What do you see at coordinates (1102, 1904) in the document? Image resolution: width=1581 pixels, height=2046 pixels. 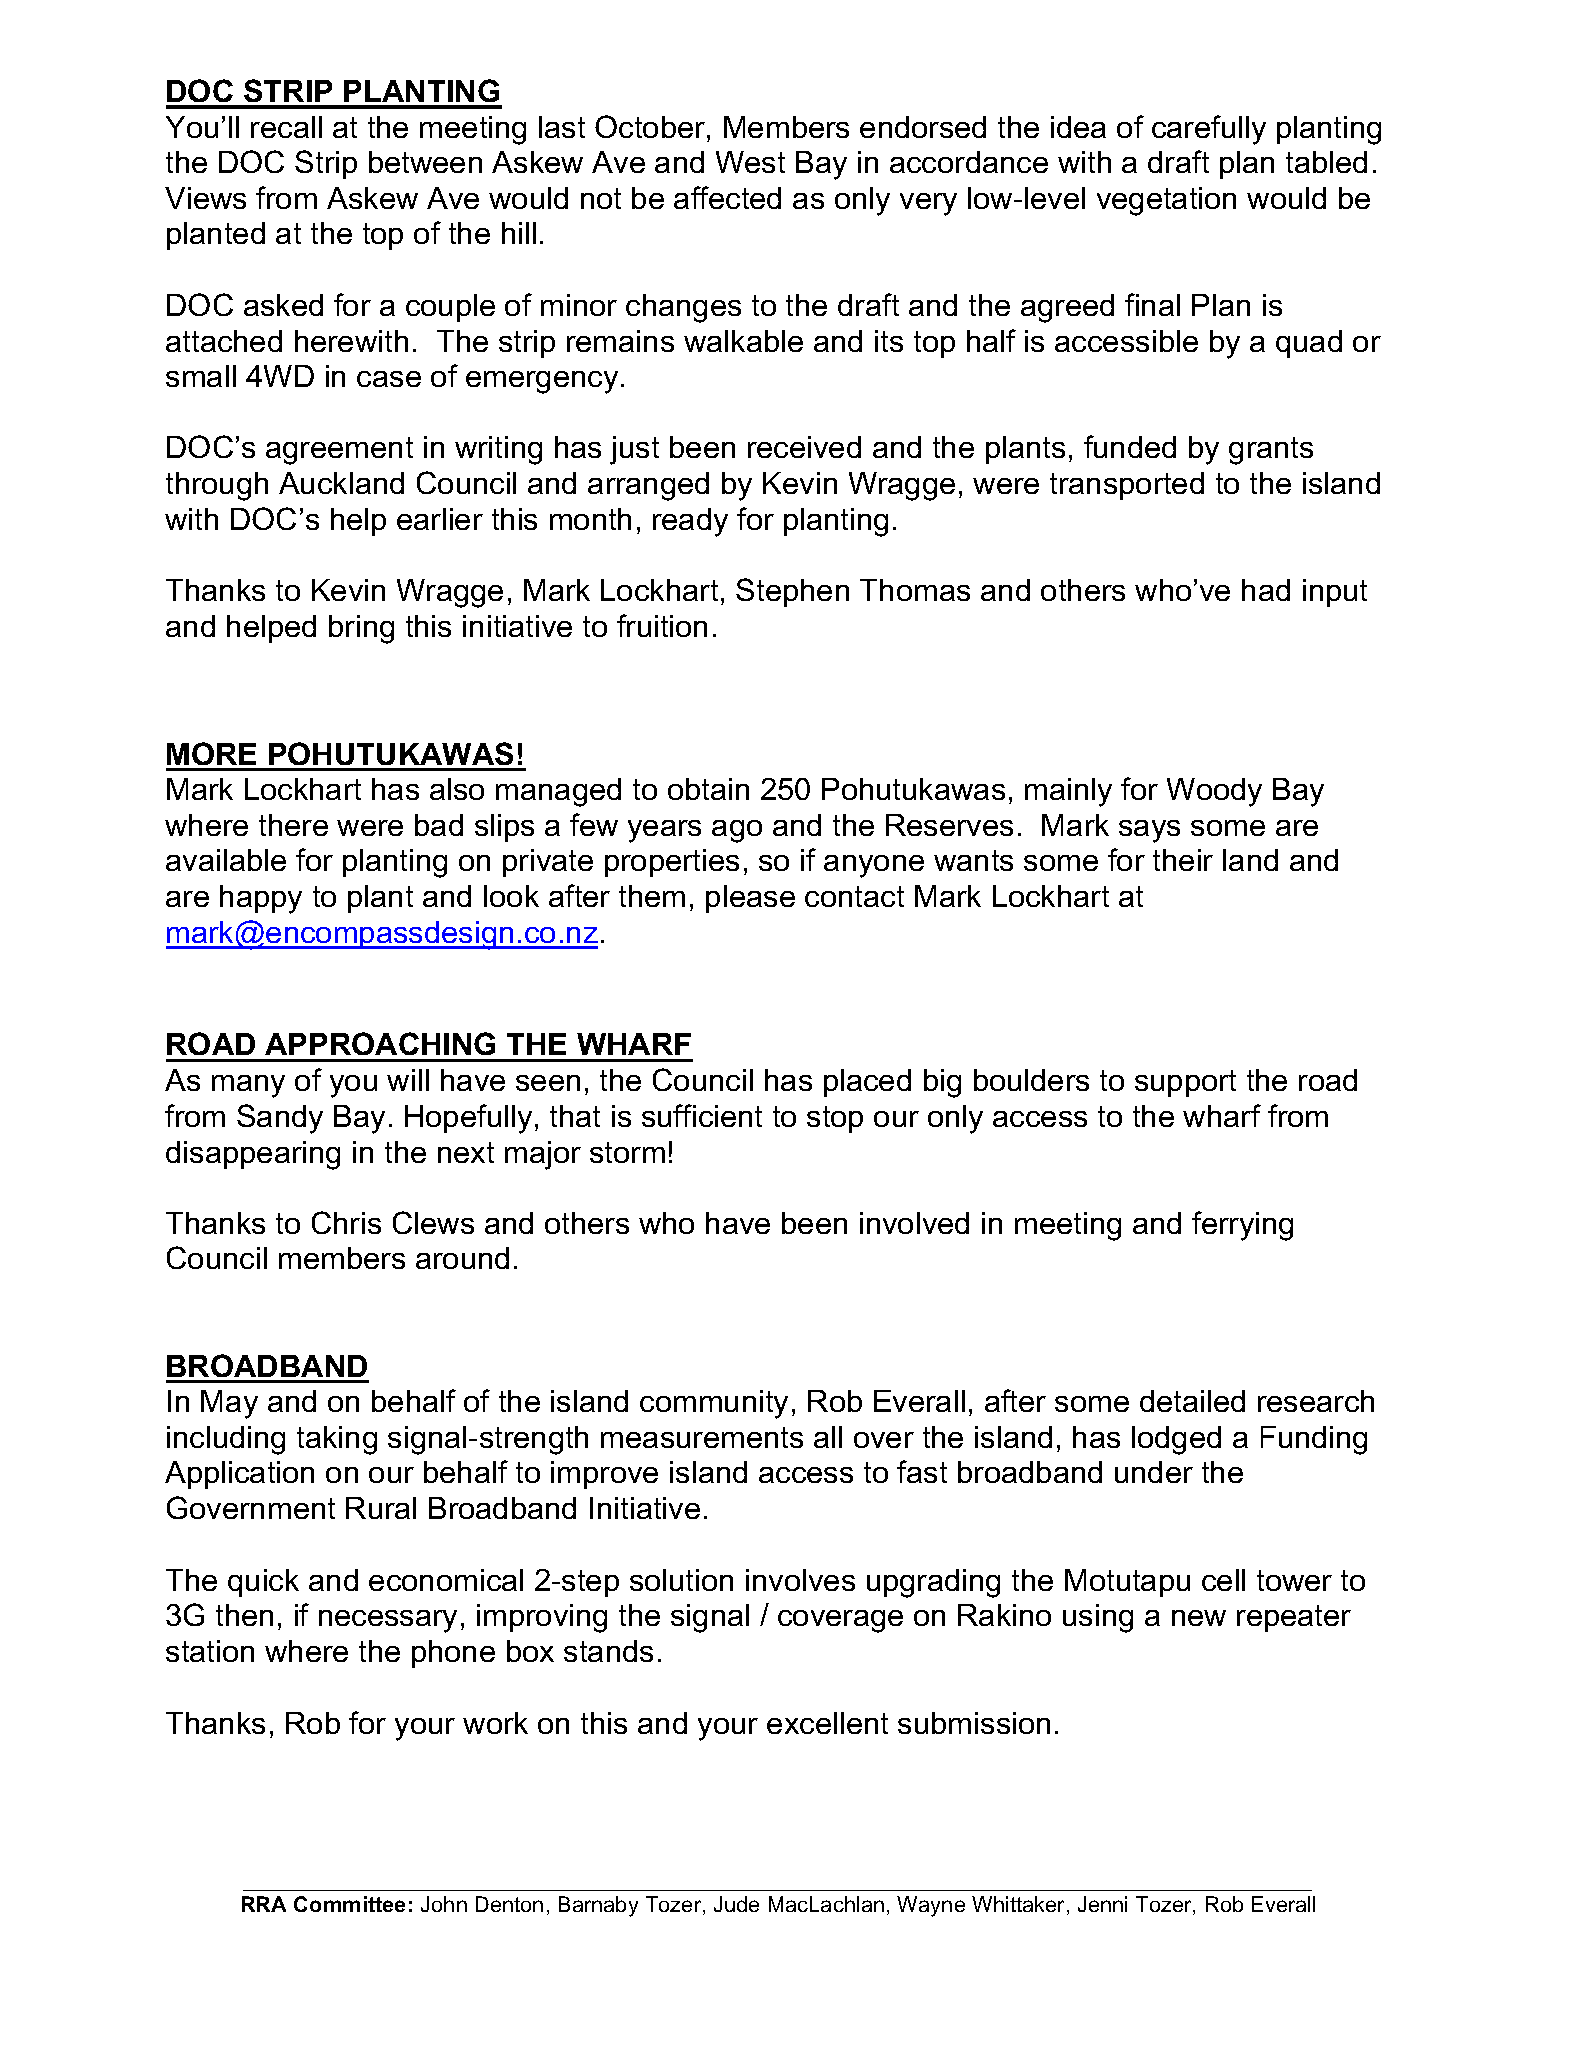 I see `Jenni` at bounding box center [1102, 1904].
